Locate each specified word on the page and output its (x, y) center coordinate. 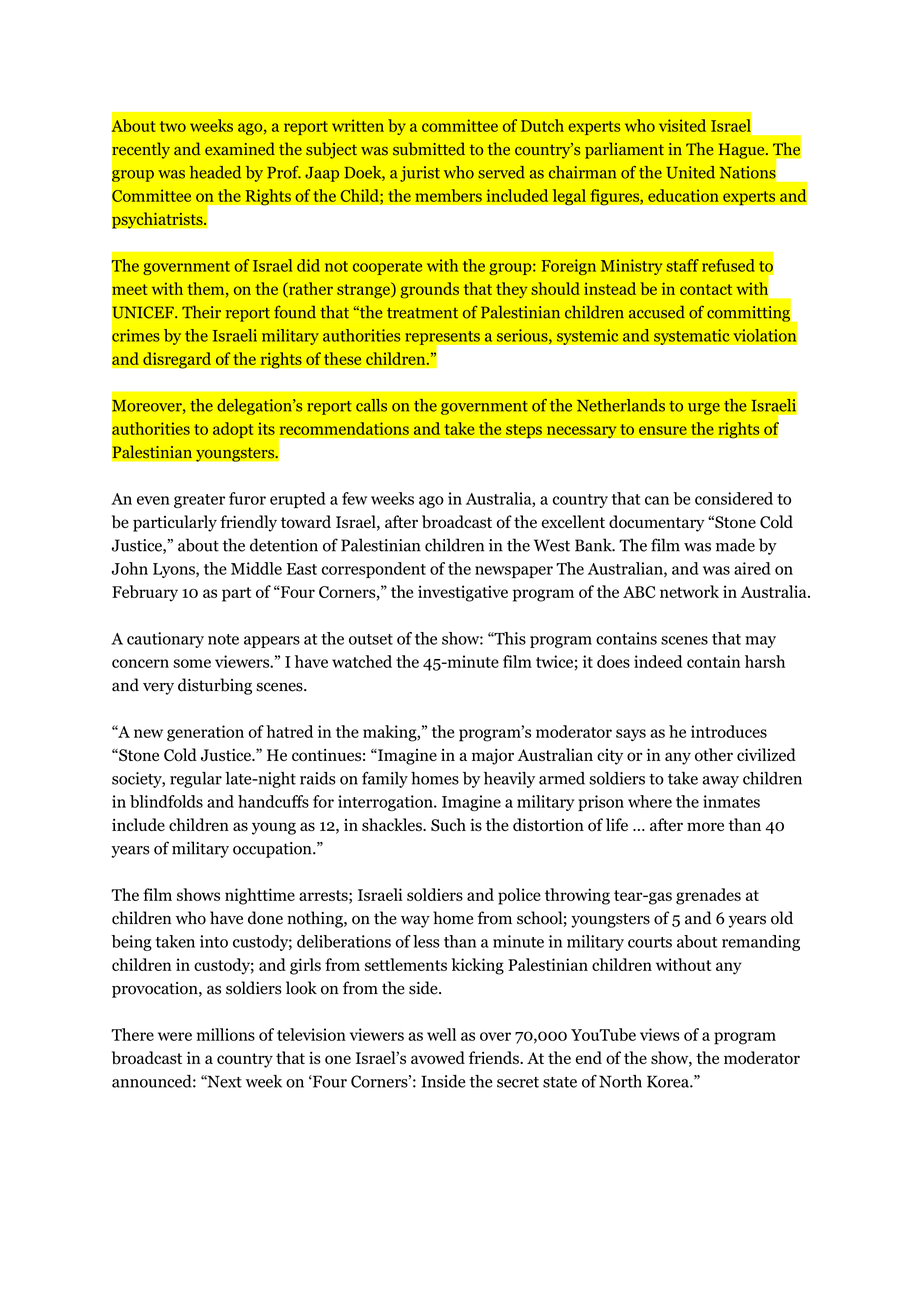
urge (704, 409)
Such (448, 825)
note (223, 639)
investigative (463, 593)
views (660, 1034)
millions (226, 1034)
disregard (177, 360)
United (690, 172)
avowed (438, 1058)
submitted (429, 149)
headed (215, 172)
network (689, 591)
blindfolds (166, 801)
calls (371, 405)
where (650, 801)
